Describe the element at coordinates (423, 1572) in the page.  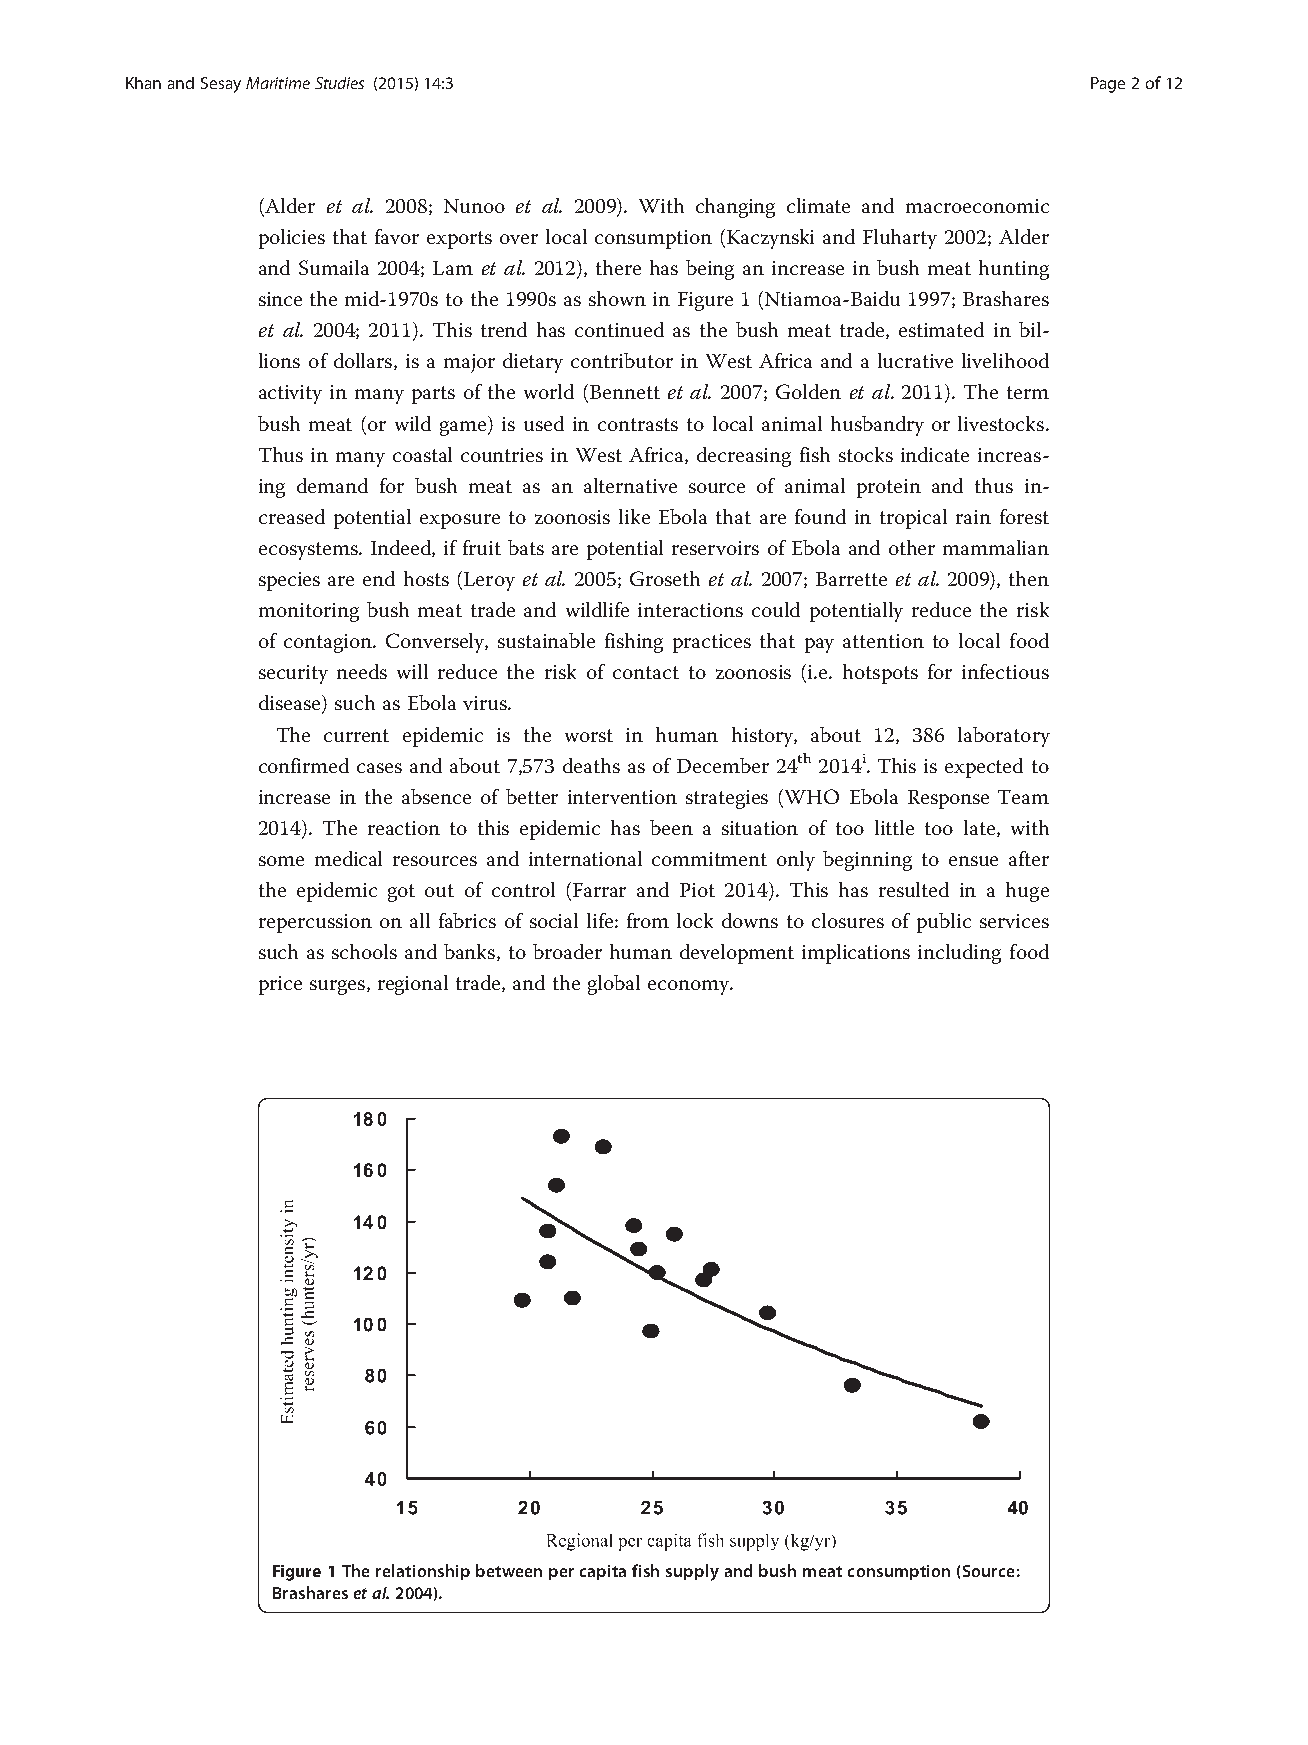
I see `relationship` at that location.
